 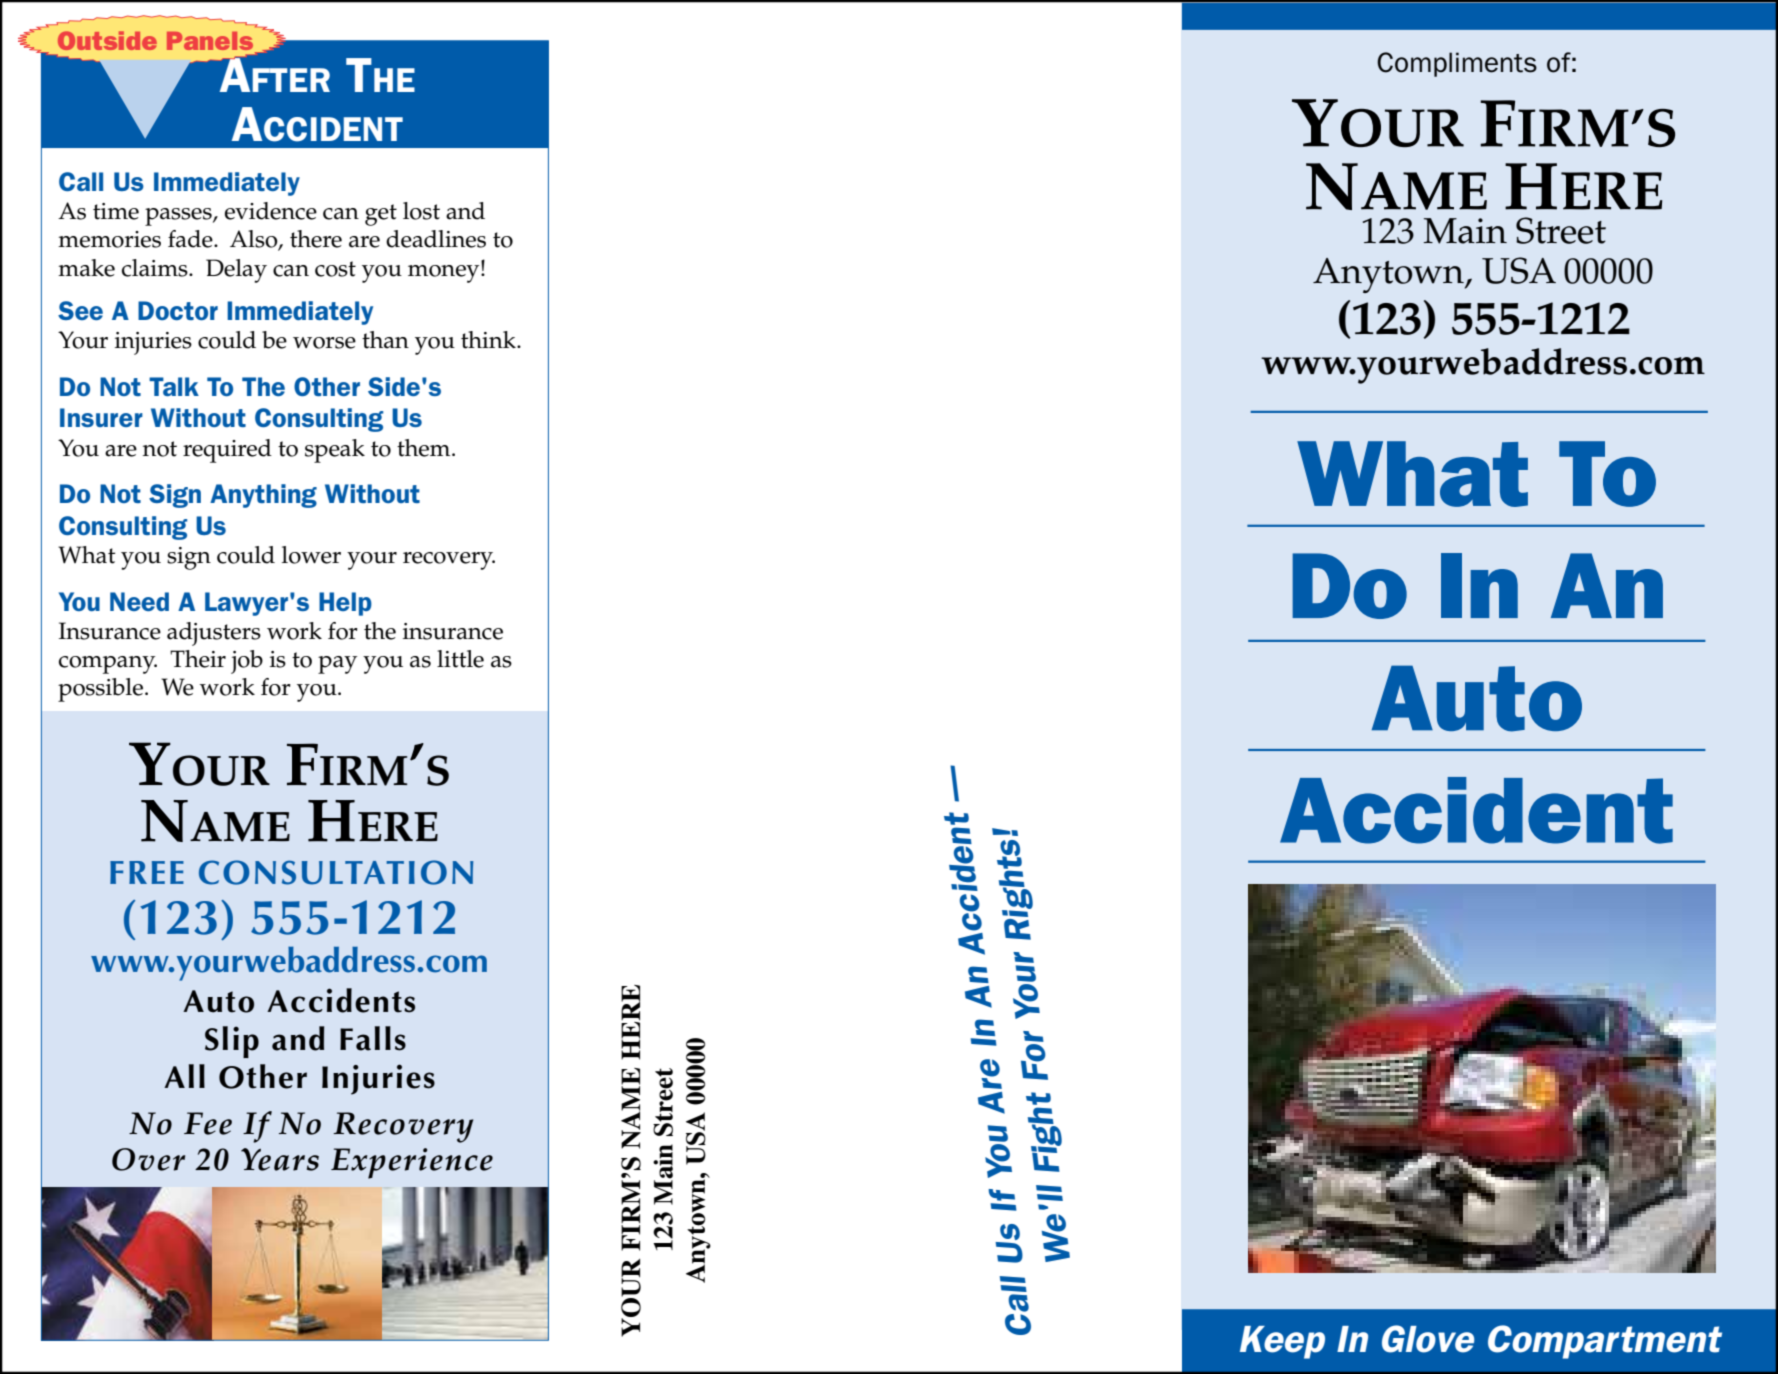 I want to click on them, so click(x=425, y=448).
